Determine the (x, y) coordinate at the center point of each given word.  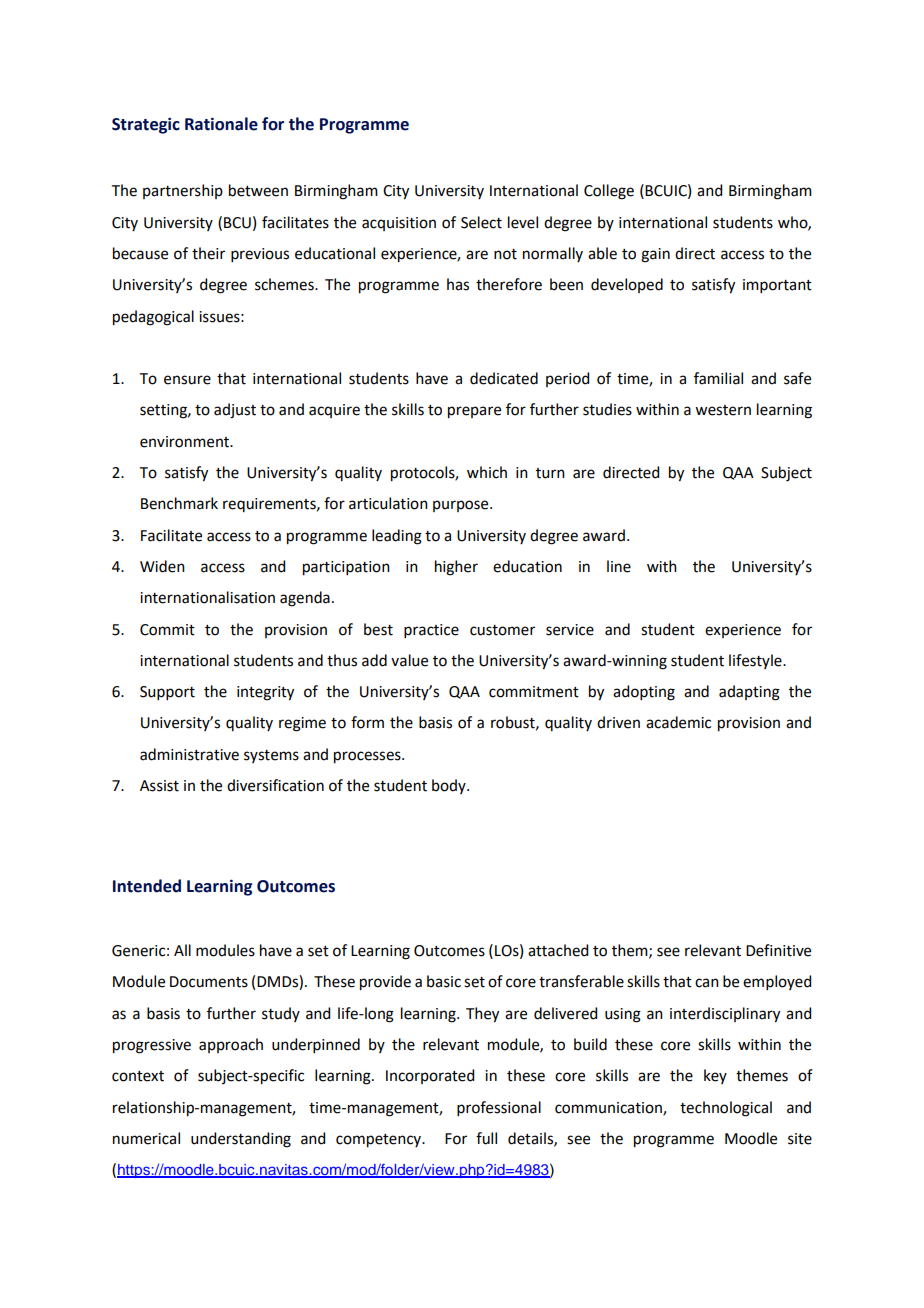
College (609, 192)
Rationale (221, 124)
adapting (749, 693)
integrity (265, 693)
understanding (241, 1140)
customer (502, 630)
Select (481, 222)
